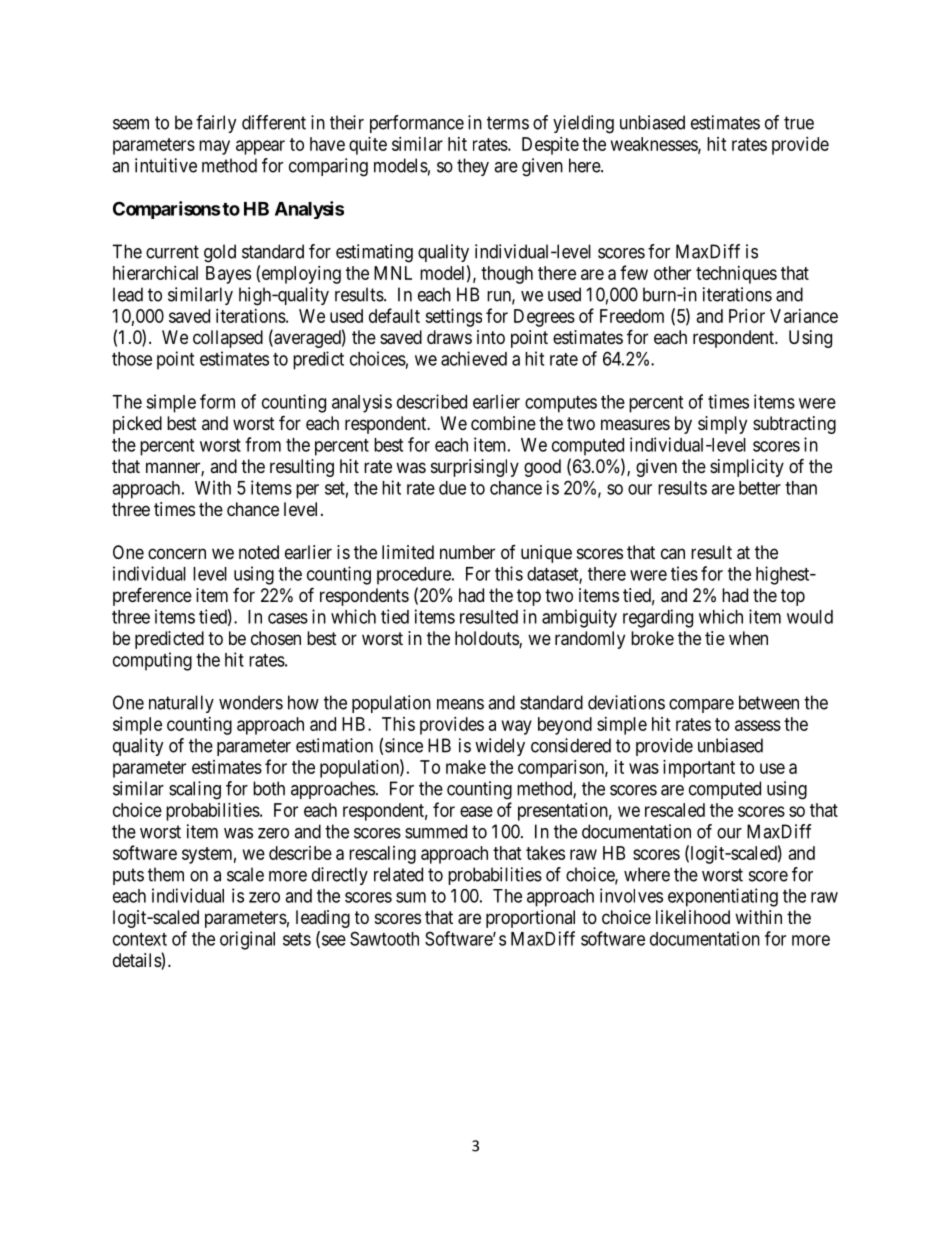  I want to click on when, so click(748, 638).
